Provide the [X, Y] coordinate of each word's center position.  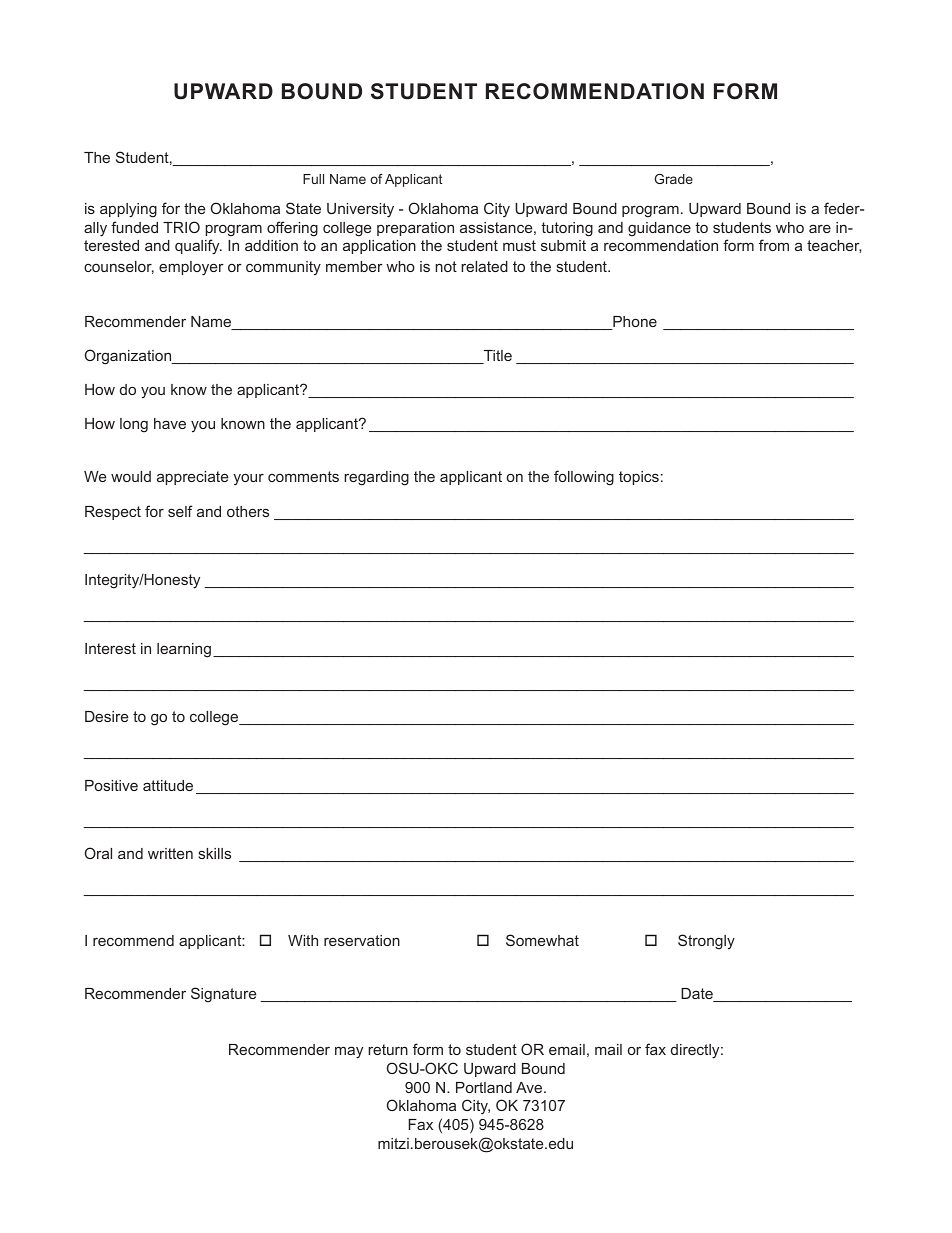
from [774, 245]
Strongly [706, 942]
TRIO [181, 227]
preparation [415, 229]
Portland [484, 1087]
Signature [223, 995]
